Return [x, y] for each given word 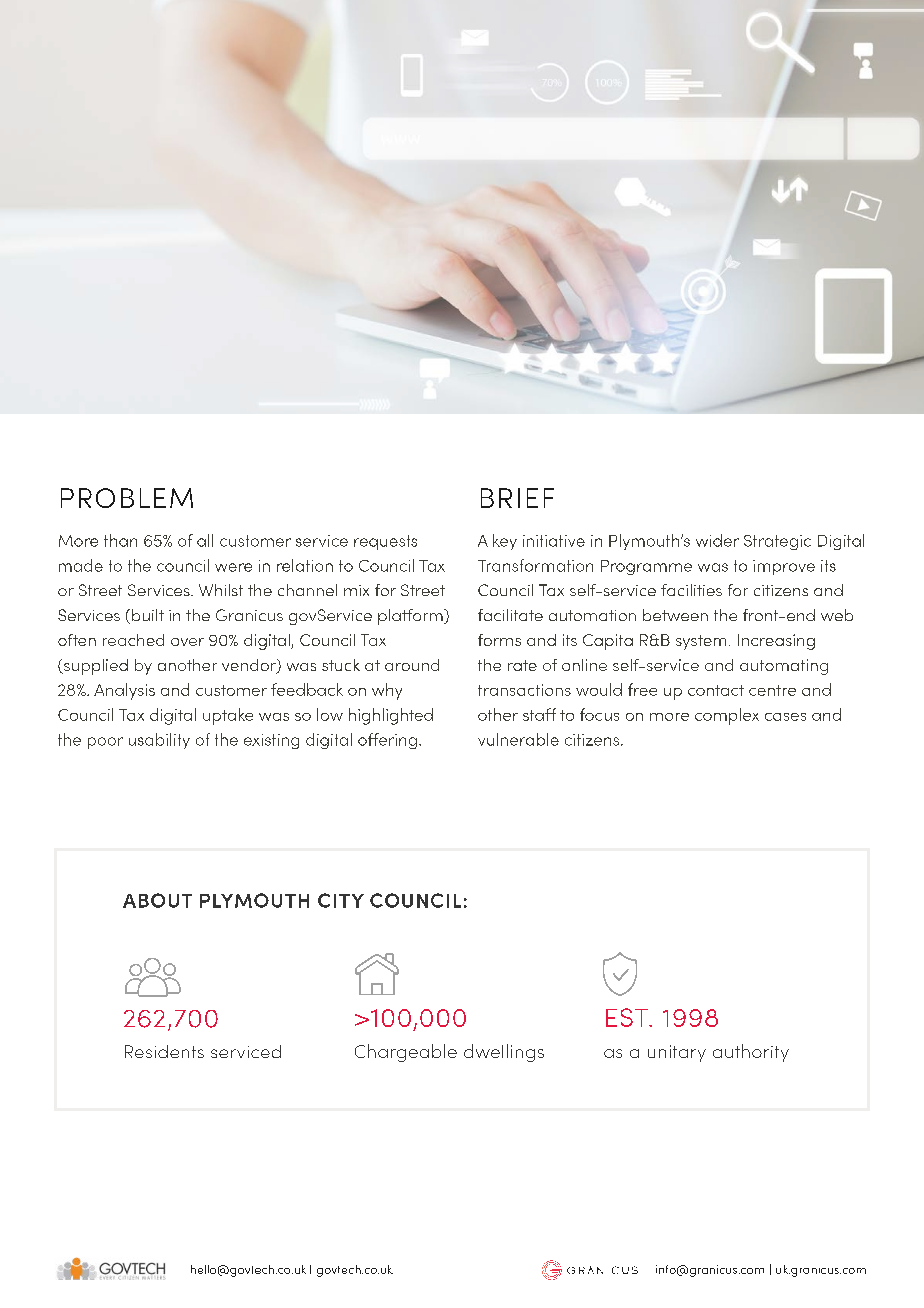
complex [727, 716]
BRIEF [517, 498]
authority [751, 1053]
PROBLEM [127, 498]
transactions [524, 690]
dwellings [504, 1053]
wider [717, 540]
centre [772, 690]
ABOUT [157, 900]
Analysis [124, 691]
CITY [341, 900]
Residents [164, 1051]
